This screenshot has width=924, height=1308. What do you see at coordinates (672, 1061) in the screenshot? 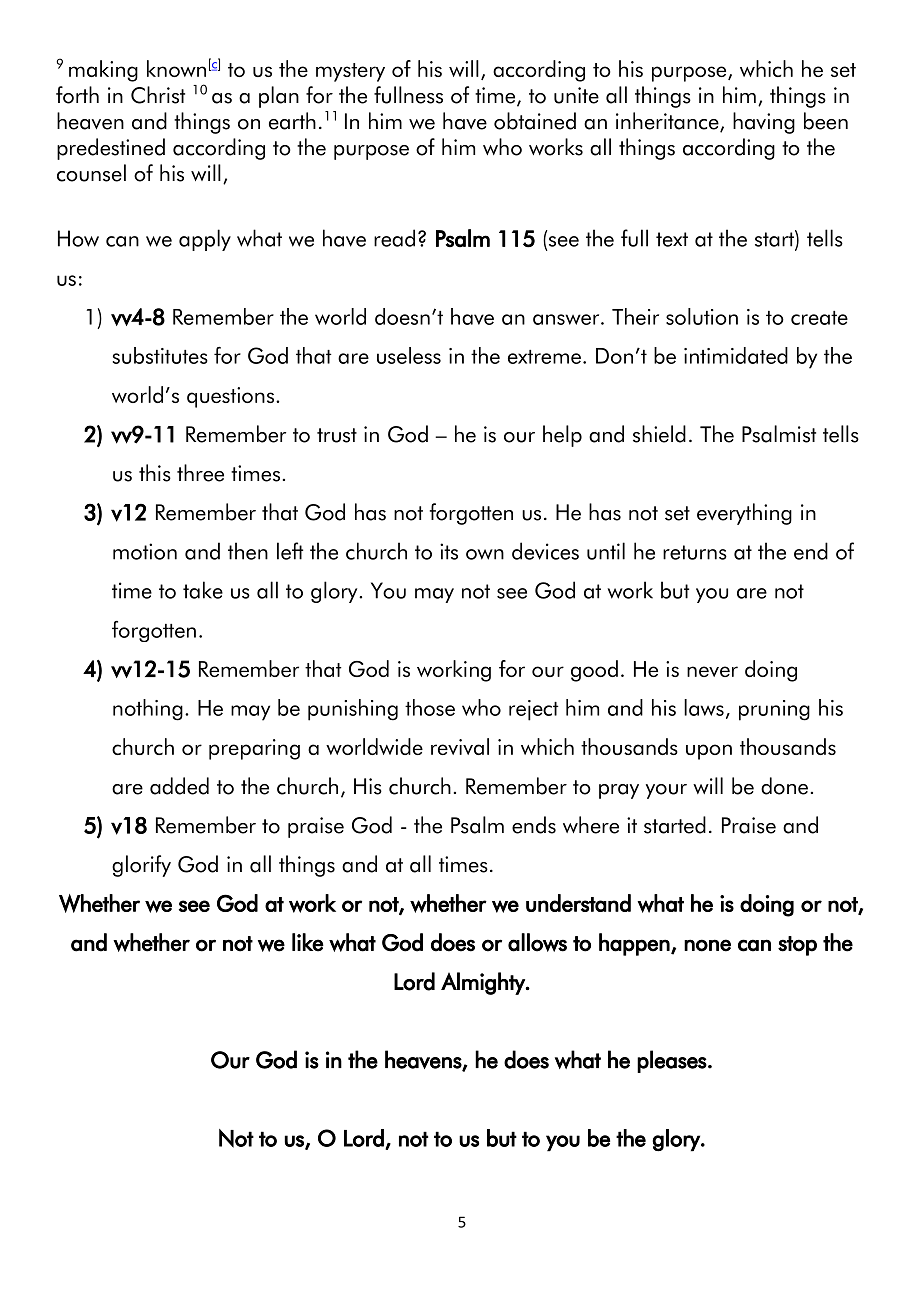
I see `pleases` at bounding box center [672, 1061].
